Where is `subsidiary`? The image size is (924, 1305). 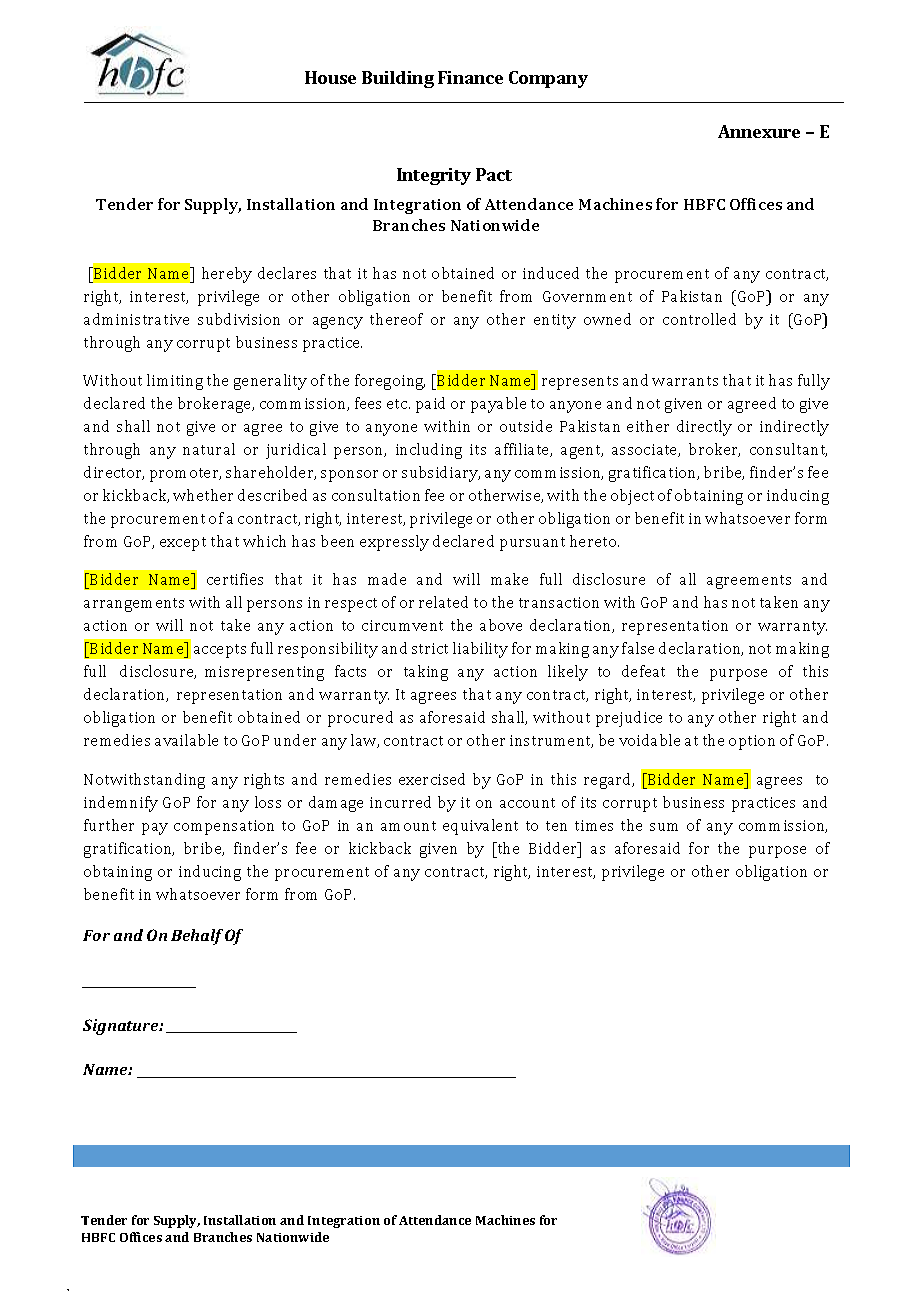 subsidiary is located at coordinates (441, 474).
